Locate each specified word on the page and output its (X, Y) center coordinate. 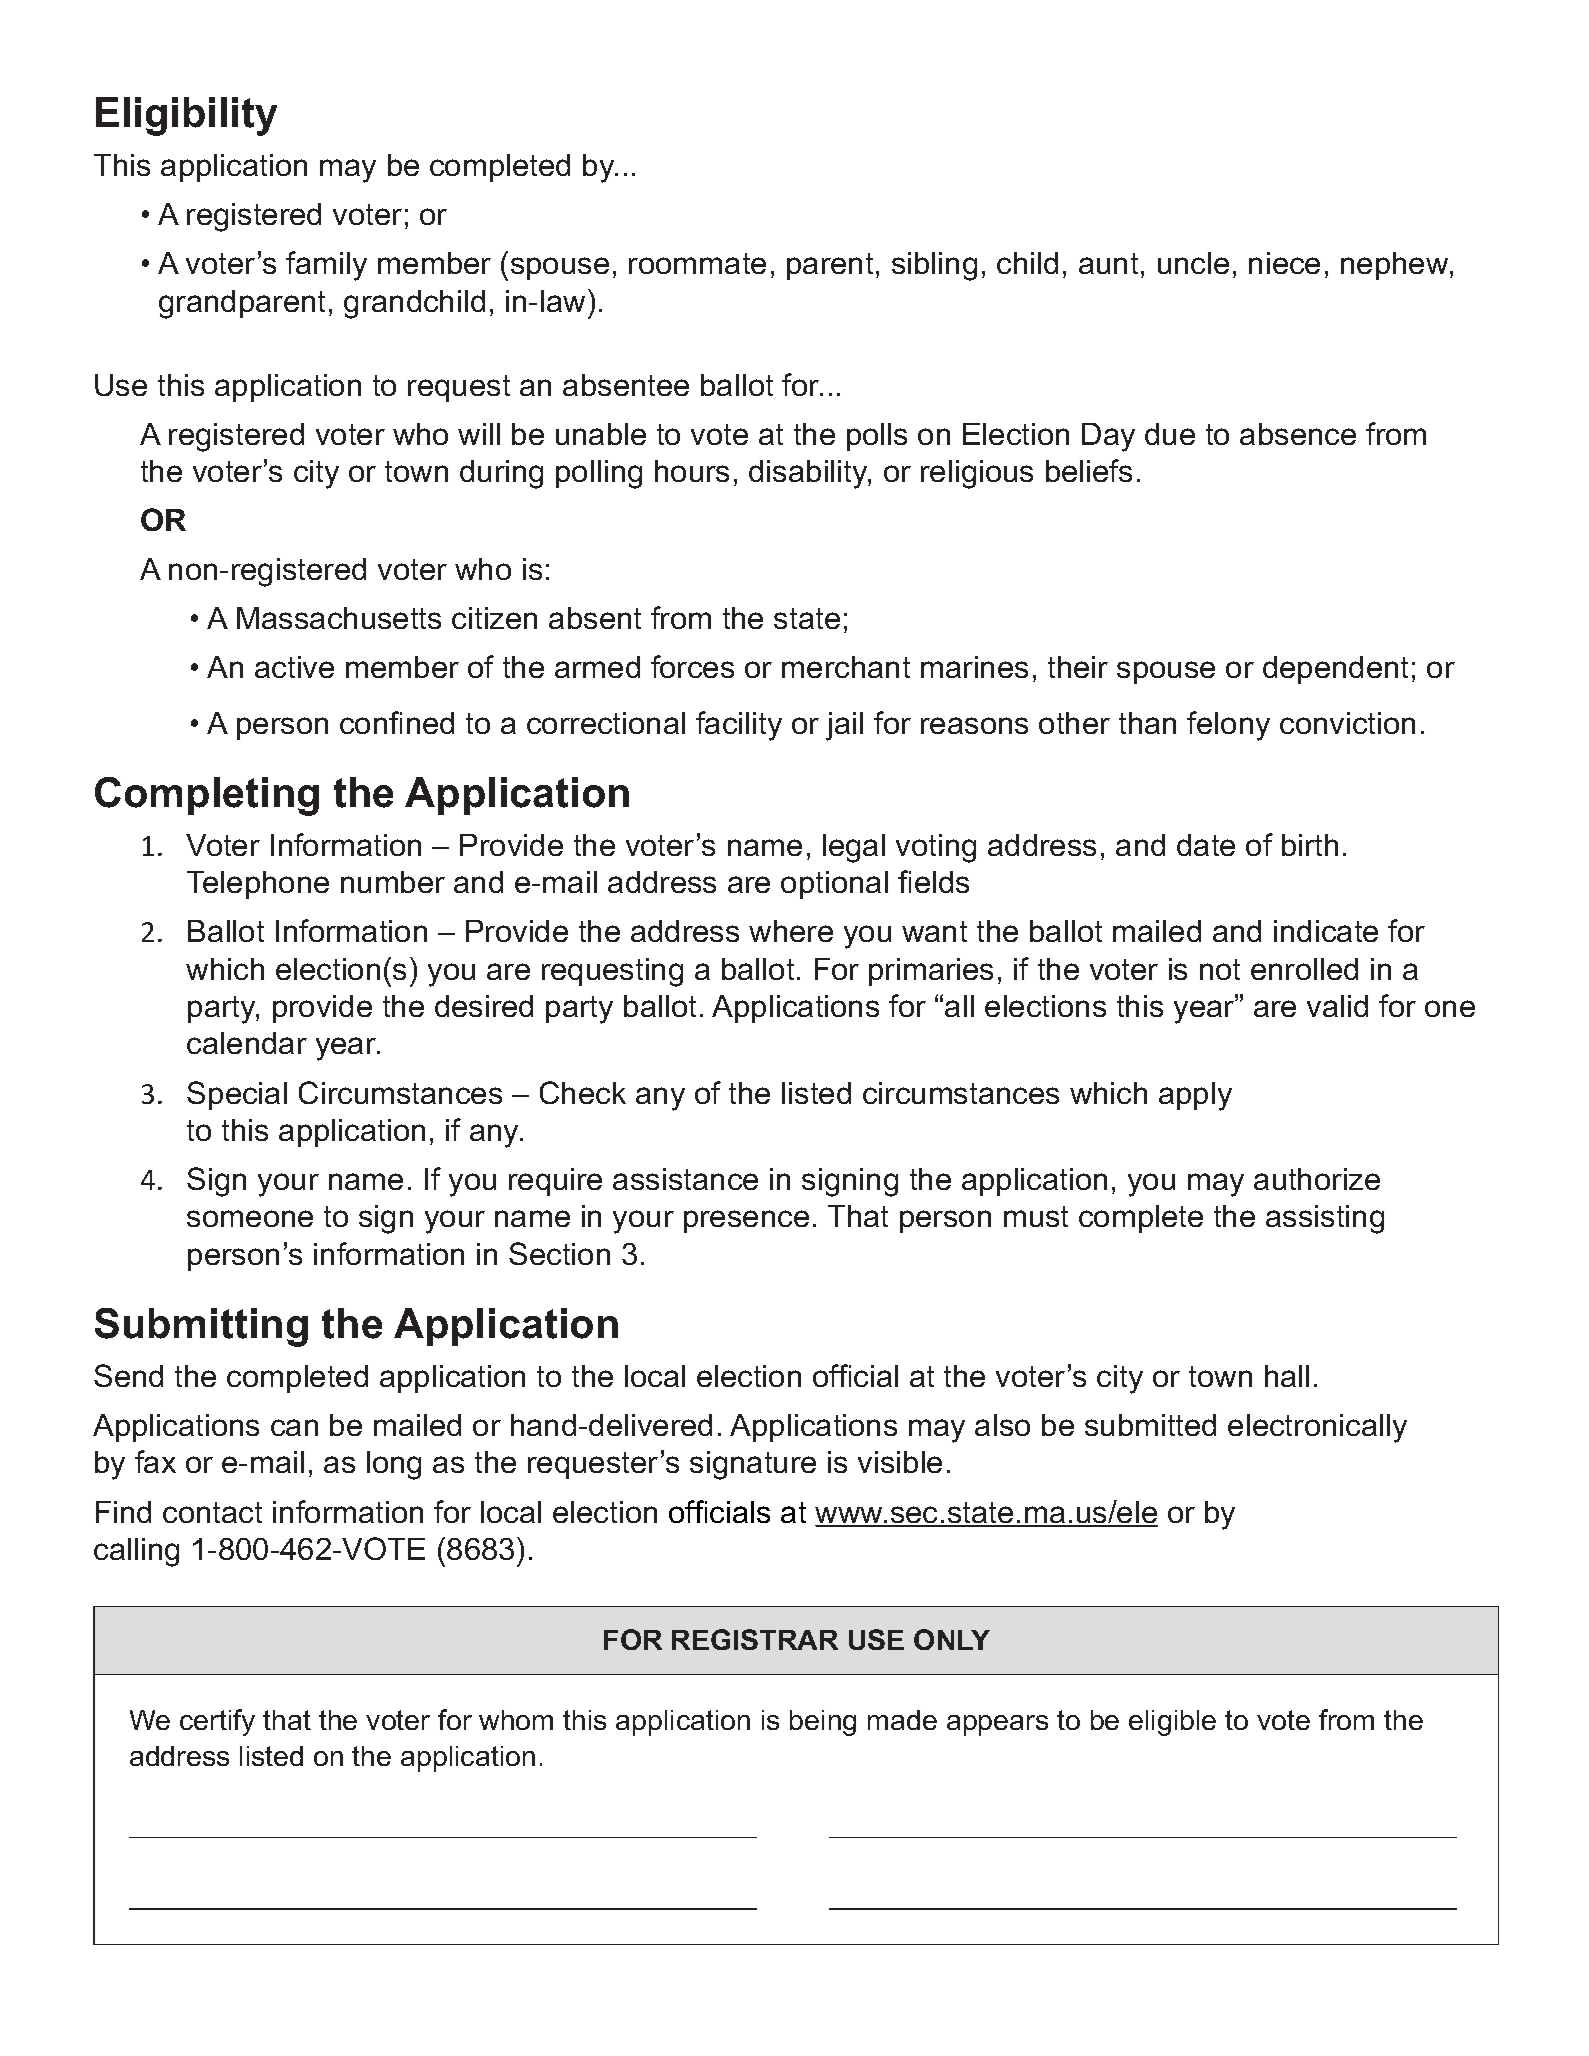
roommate (697, 263)
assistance (685, 1179)
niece (1284, 263)
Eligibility (186, 116)
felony (1228, 726)
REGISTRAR (755, 1639)
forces (692, 666)
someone (250, 1218)
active (294, 667)
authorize (1317, 1179)
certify (217, 1722)
